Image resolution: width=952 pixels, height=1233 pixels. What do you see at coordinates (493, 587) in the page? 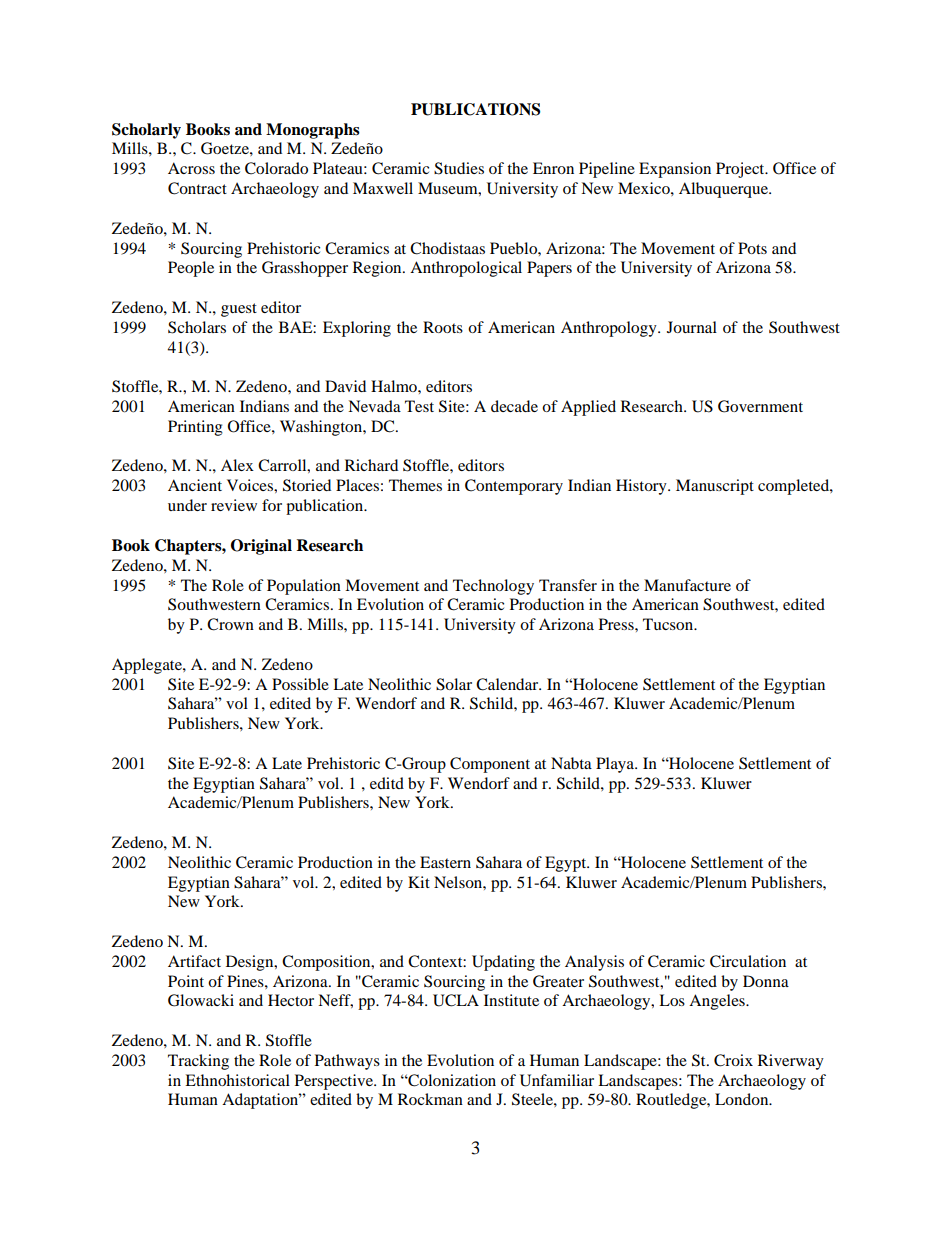
I see `Technology` at bounding box center [493, 587].
